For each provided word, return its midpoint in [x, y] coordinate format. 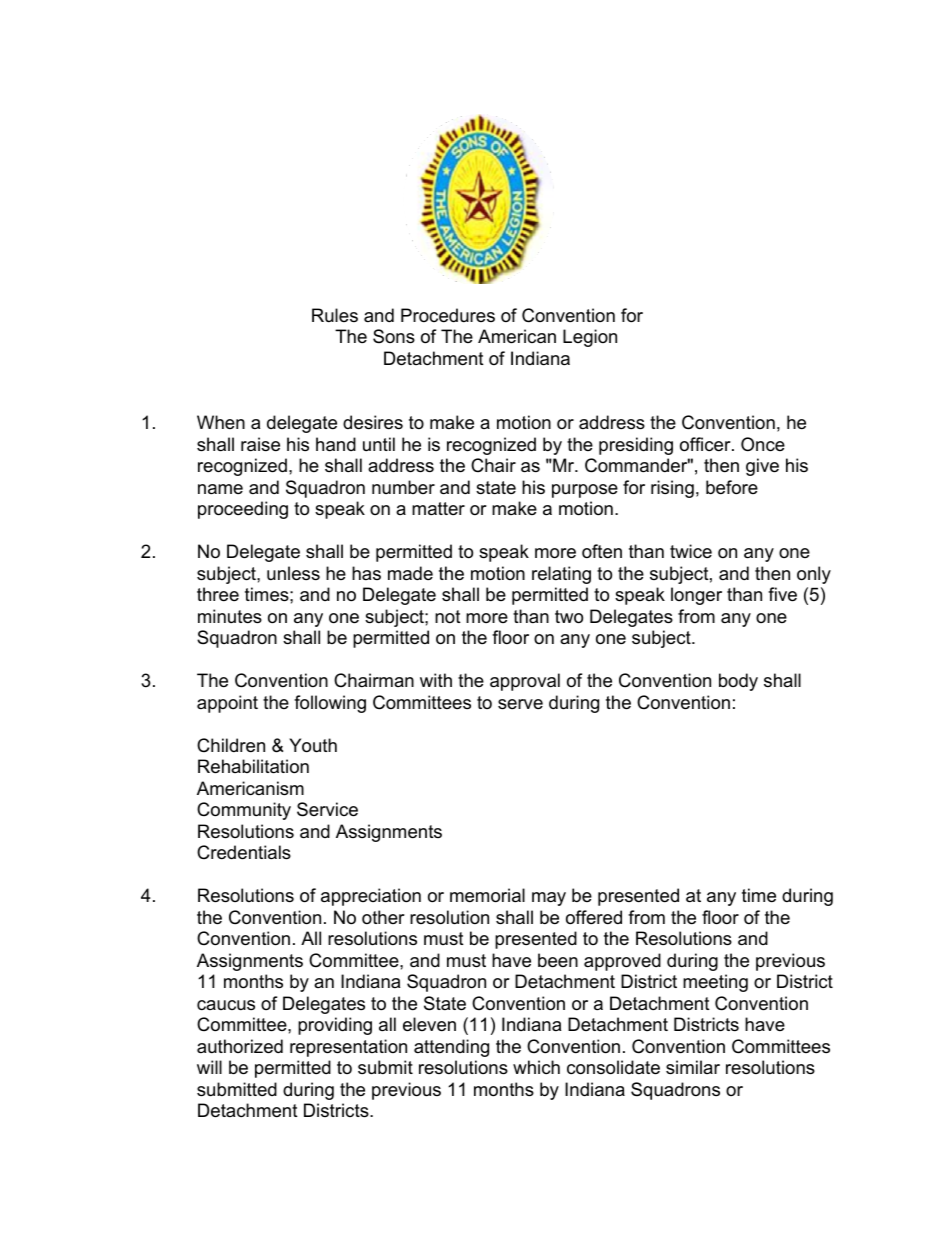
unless [293, 573]
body [738, 682]
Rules [335, 315]
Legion [590, 338]
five [782, 594]
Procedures [448, 315]
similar [693, 1067]
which [536, 1067]
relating [561, 575]
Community [244, 811]
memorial [487, 895]
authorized [240, 1046]
